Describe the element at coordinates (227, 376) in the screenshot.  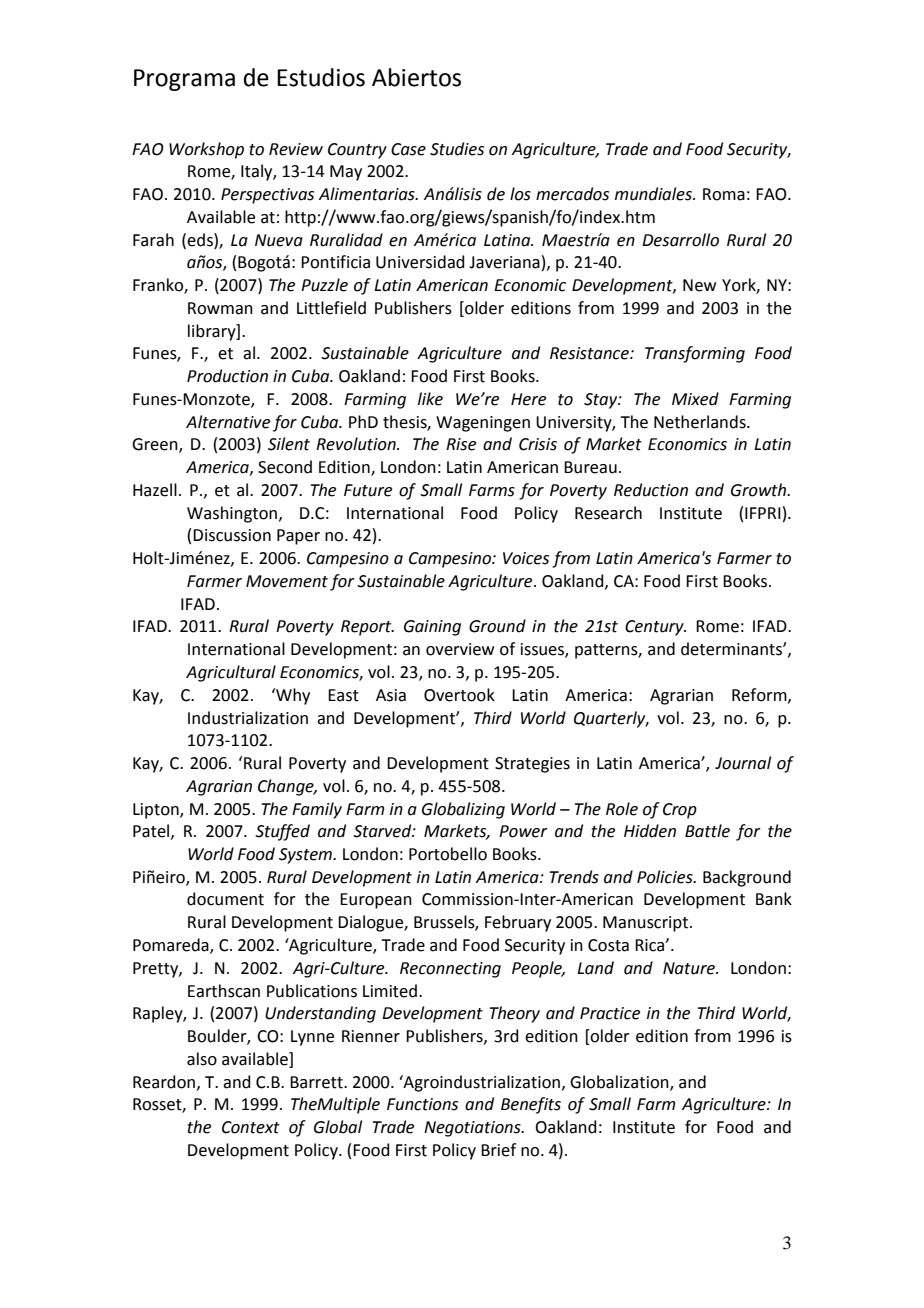
I see `Production` at that location.
